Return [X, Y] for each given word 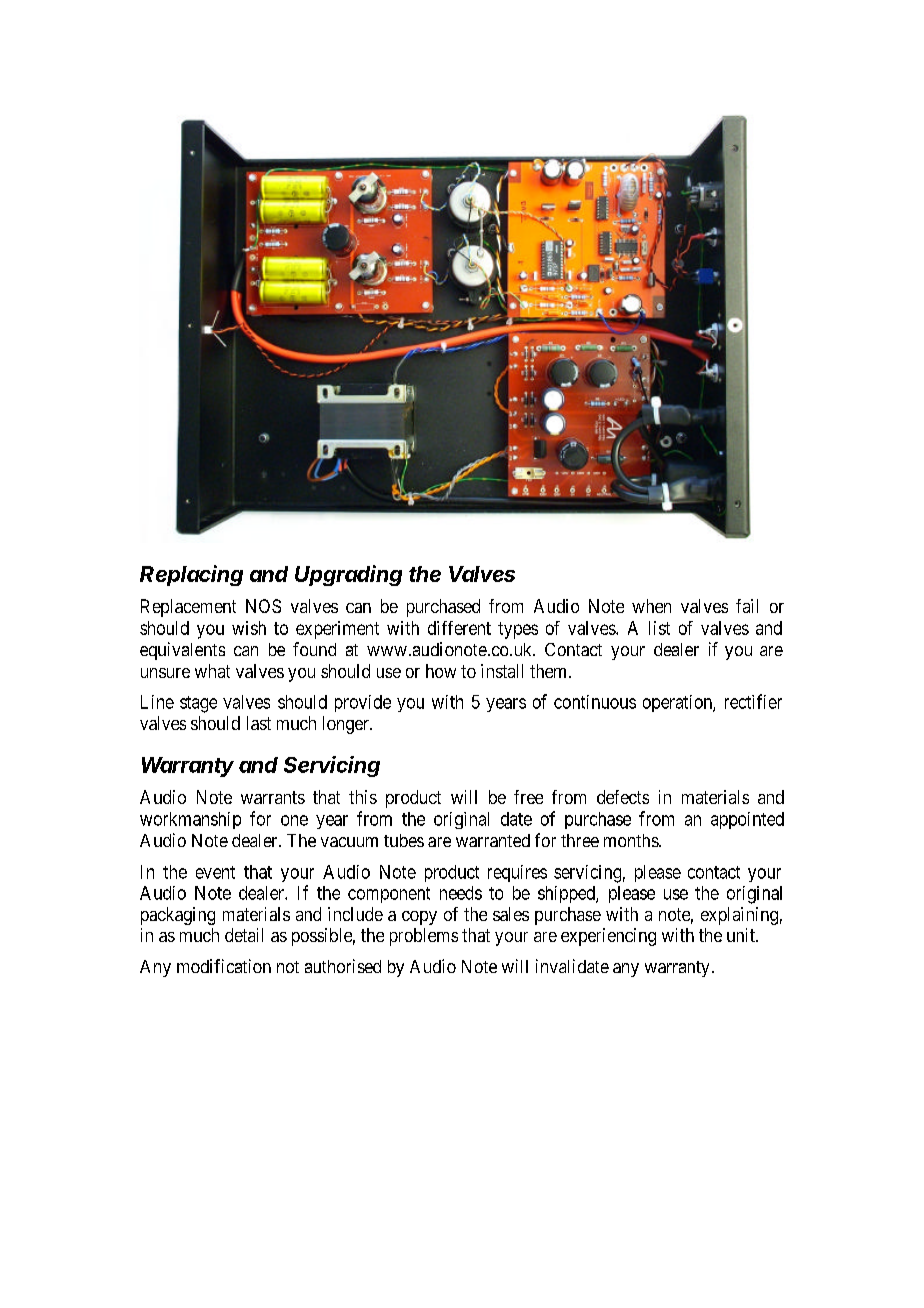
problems [424, 937]
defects [623, 797]
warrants [273, 797]
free [528, 797]
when [651, 606]
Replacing [191, 575]
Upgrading [348, 575]
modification [224, 966]
